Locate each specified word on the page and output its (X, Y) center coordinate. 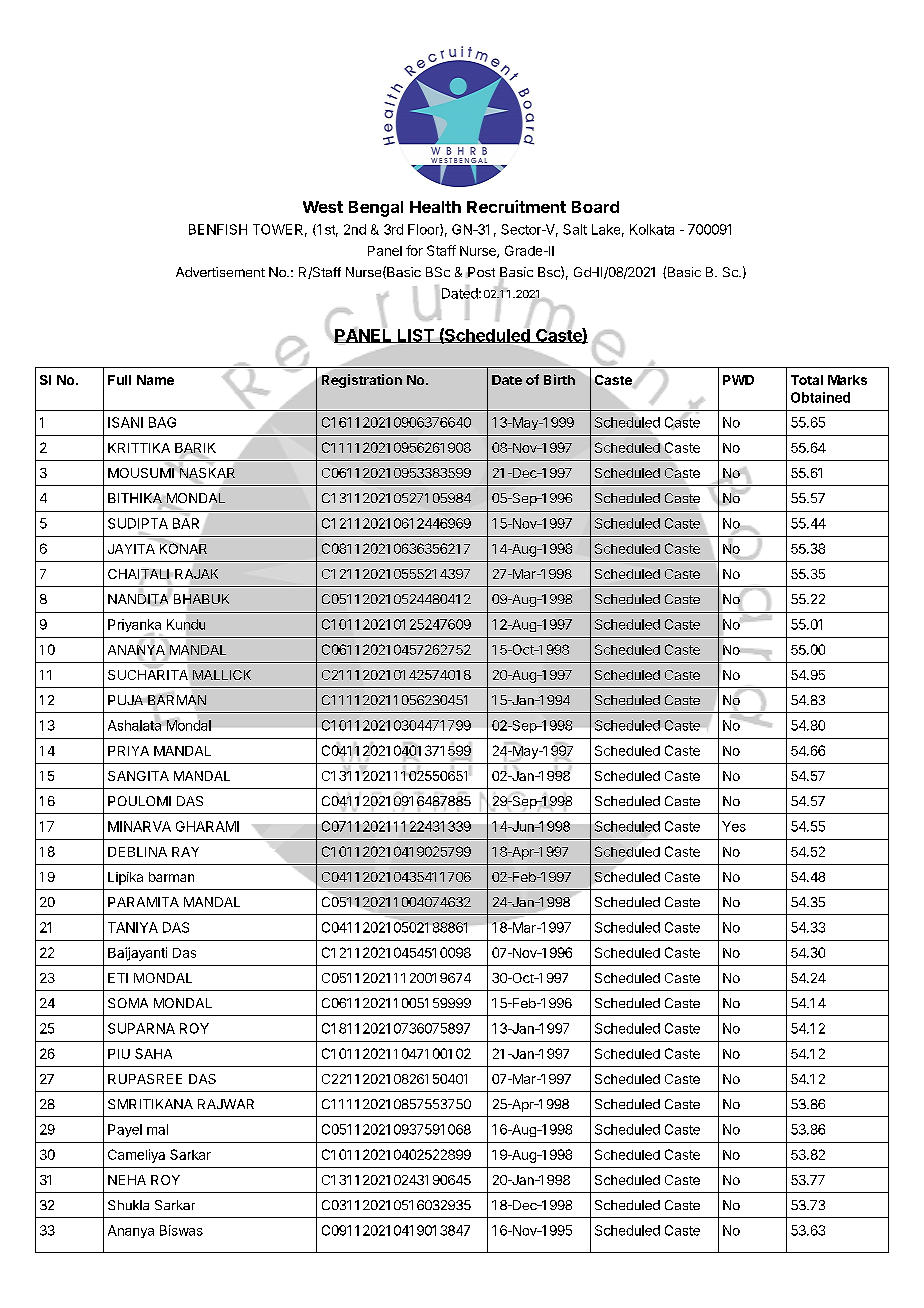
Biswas (181, 1230)
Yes (734, 826)
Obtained (820, 397)
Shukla (128, 1205)
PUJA (126, 700)
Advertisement (220, 272)
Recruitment (516, 206)
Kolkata (652, 229)
